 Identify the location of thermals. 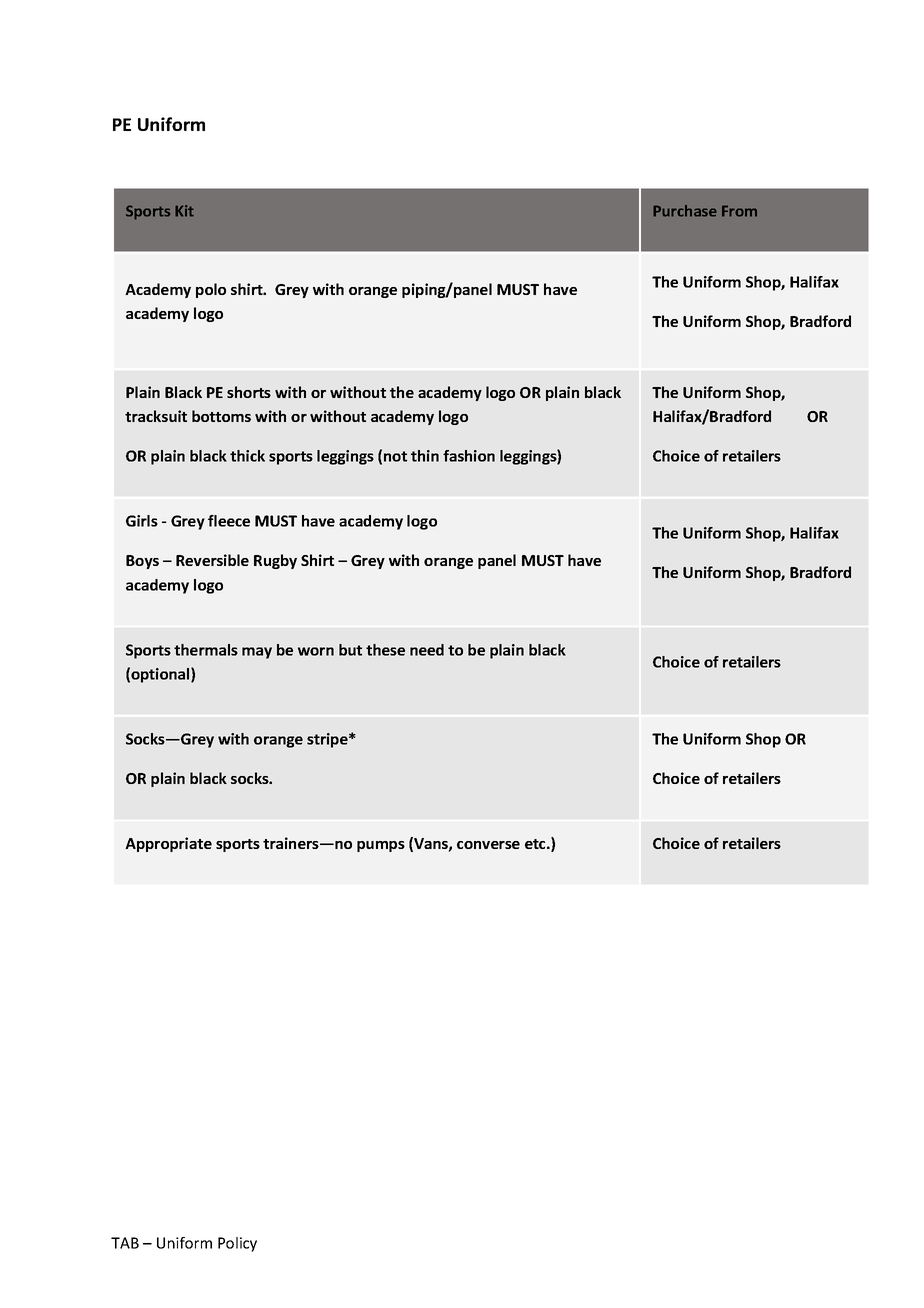
(206, 650).
